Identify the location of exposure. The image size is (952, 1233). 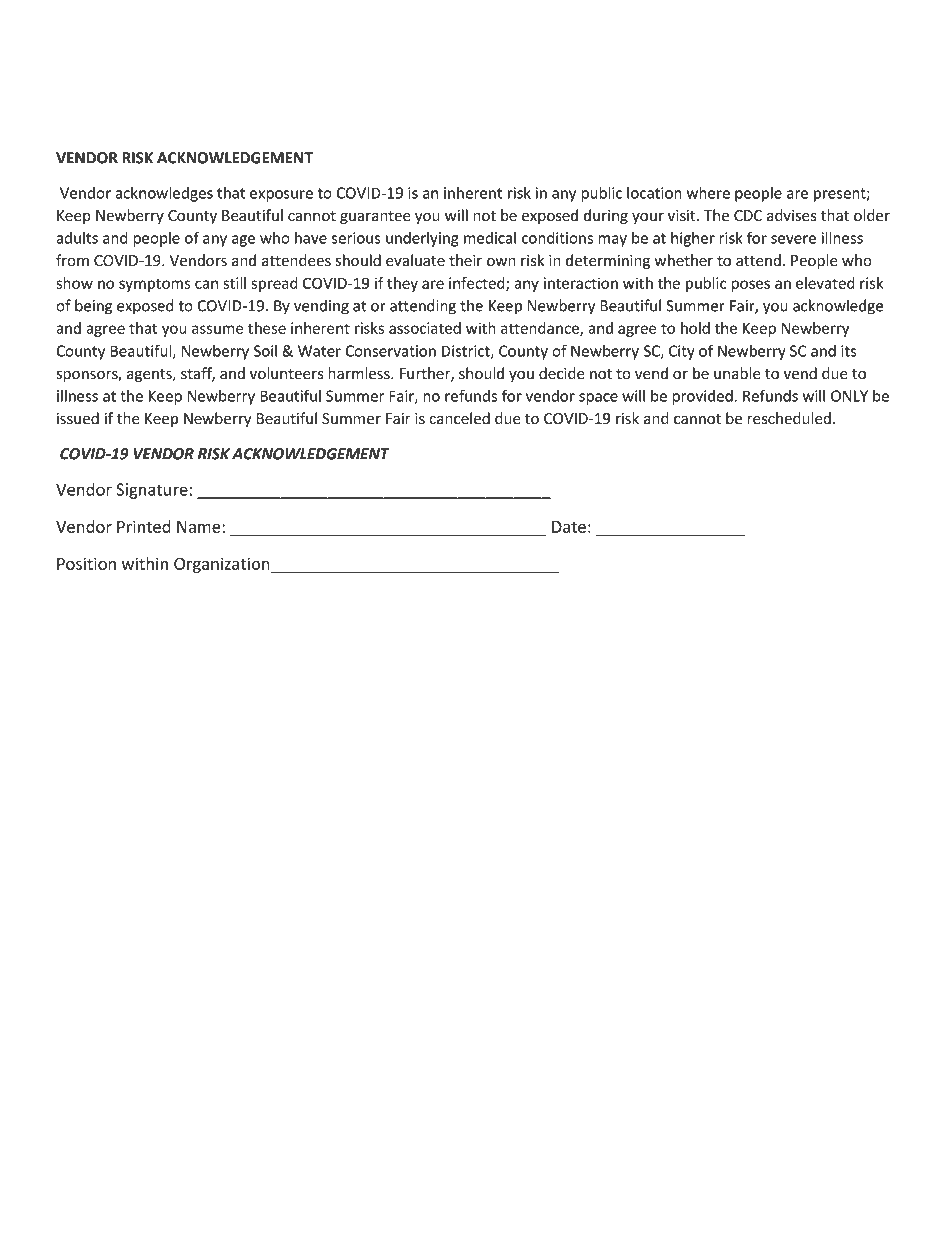
(281, 196).
